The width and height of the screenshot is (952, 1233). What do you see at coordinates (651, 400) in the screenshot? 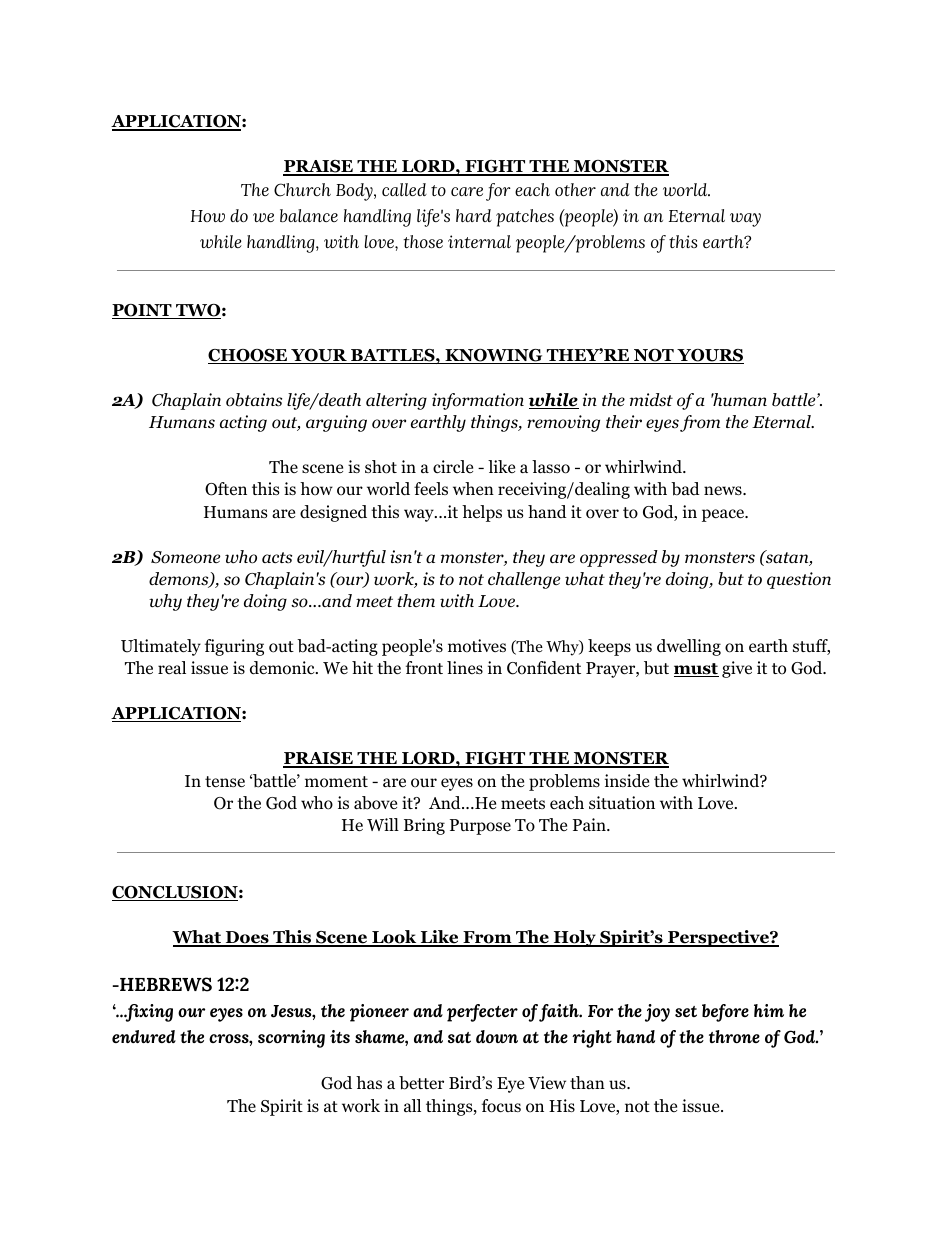
I see `midst` at bounding box center [651, 400].
